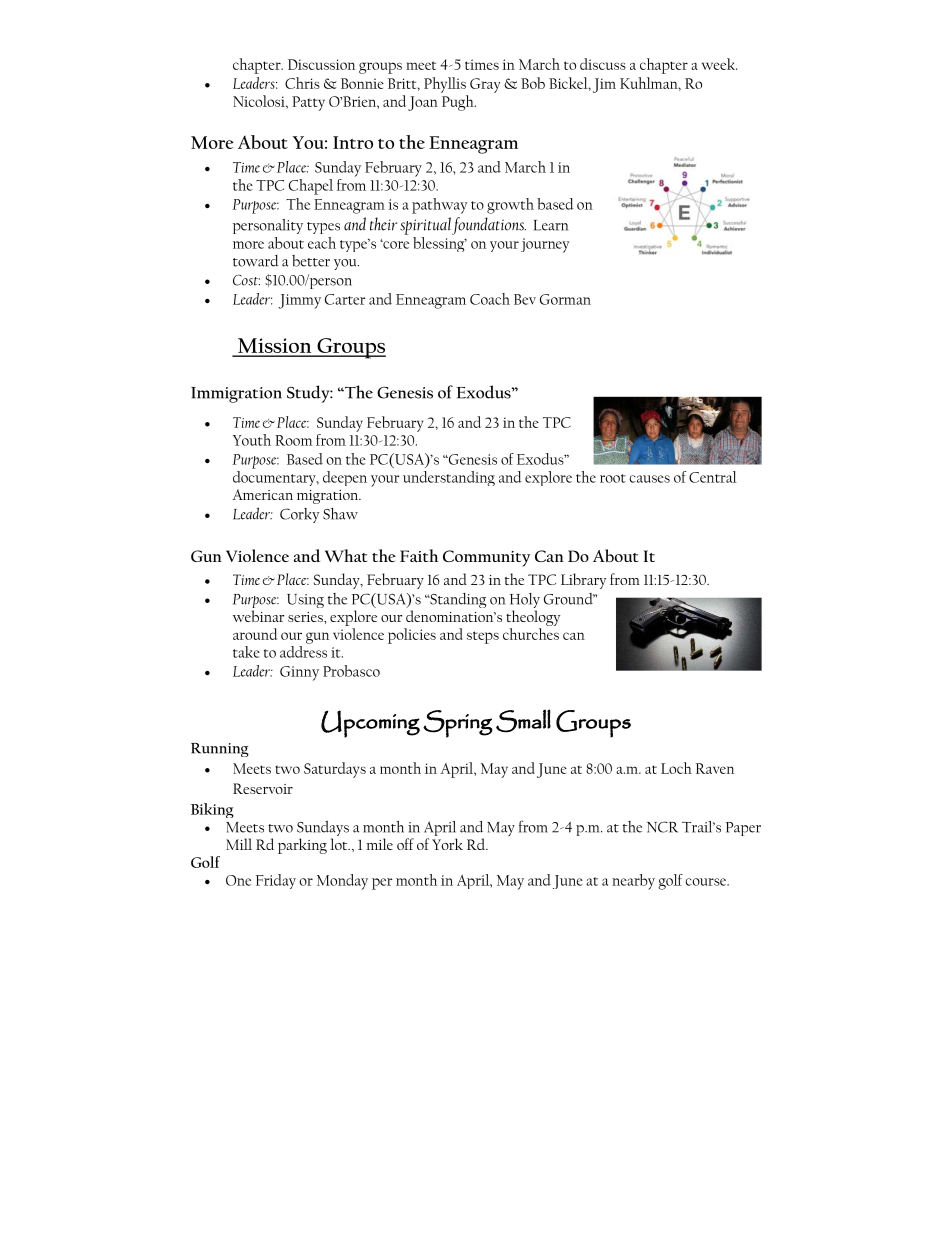 The height and width of the image is (1233, 952). Describe the element at coordinates (649, 479) in the image. I see `causes` at that location.
